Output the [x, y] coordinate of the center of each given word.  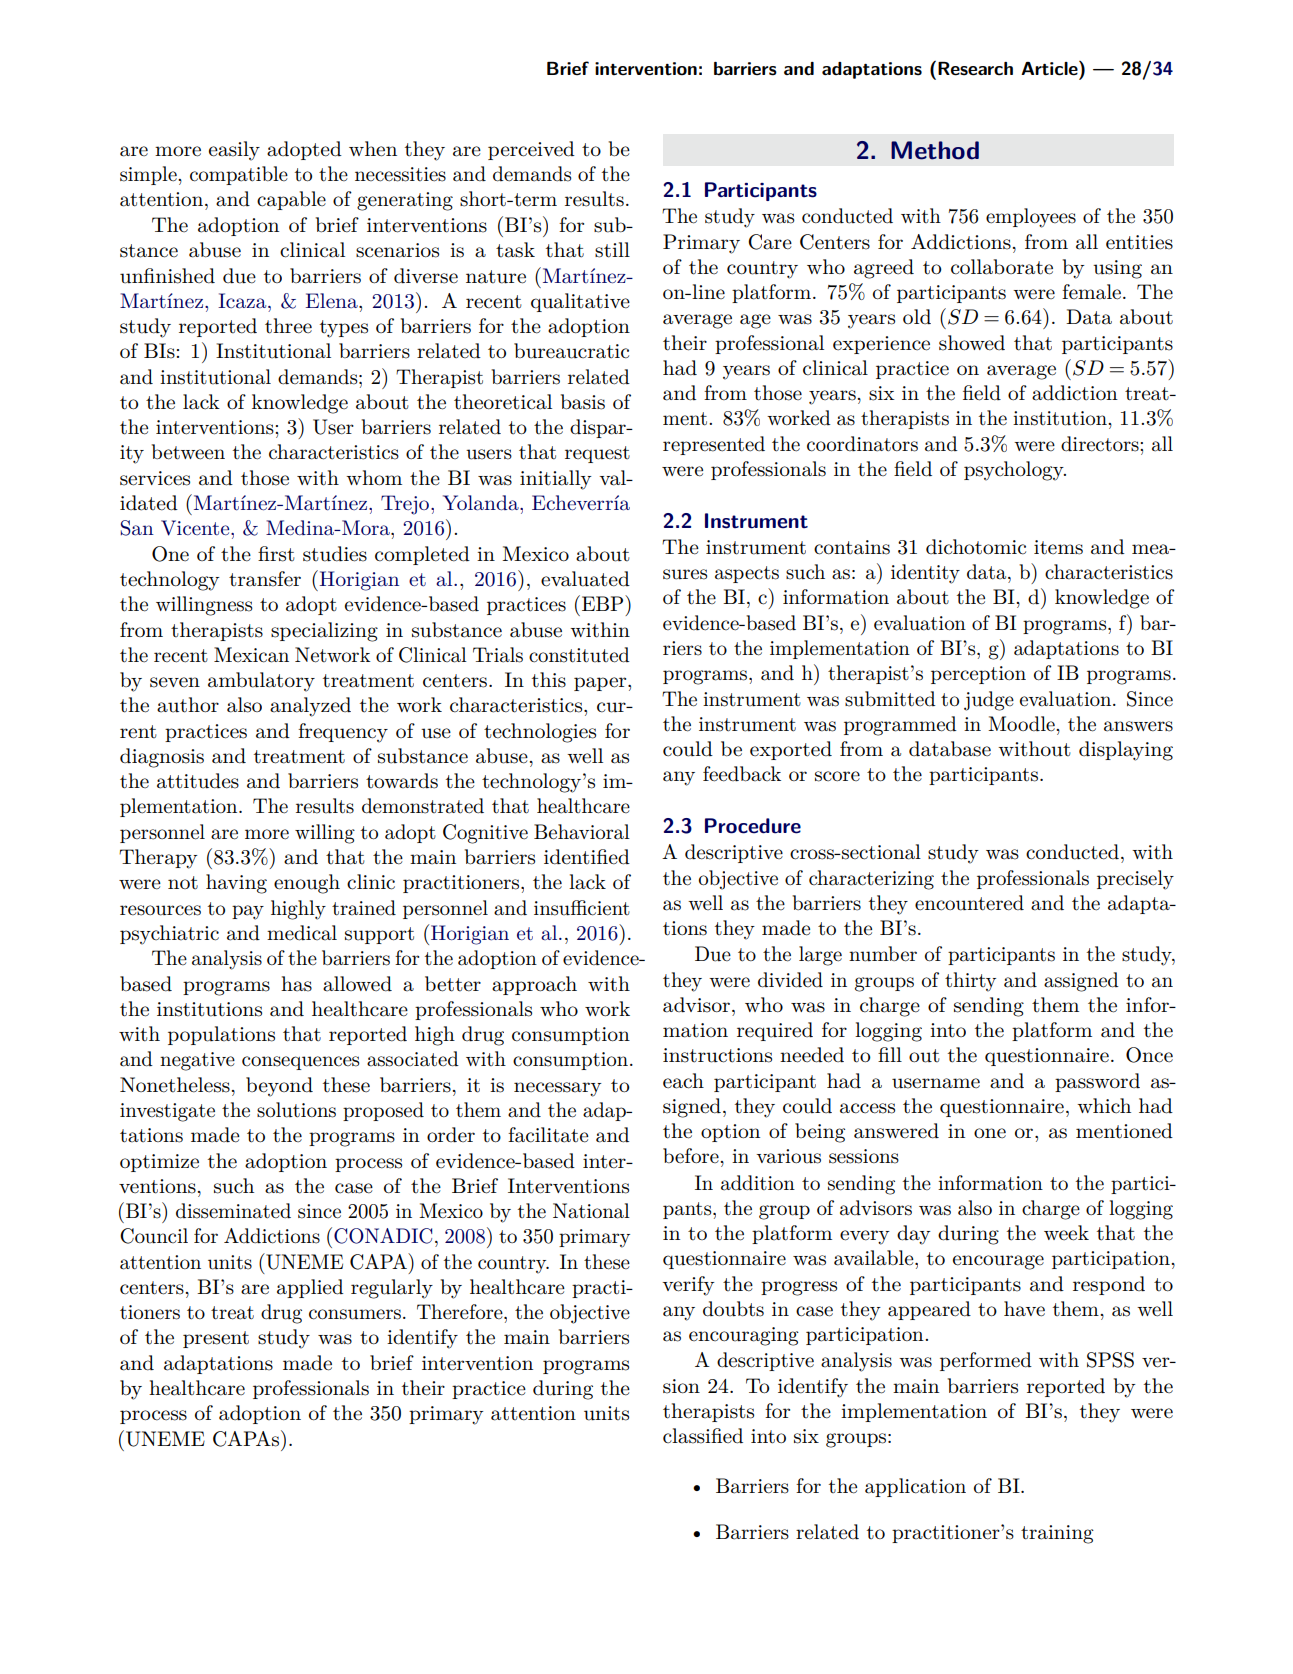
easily [234, 151]
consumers [355, 1314]
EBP [604, 603]
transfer [265, 579]
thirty [970, 982]
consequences [301, 1063]
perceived [531, 150]
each [683, 1081]
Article [1050, 68]
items [1058, 547]
